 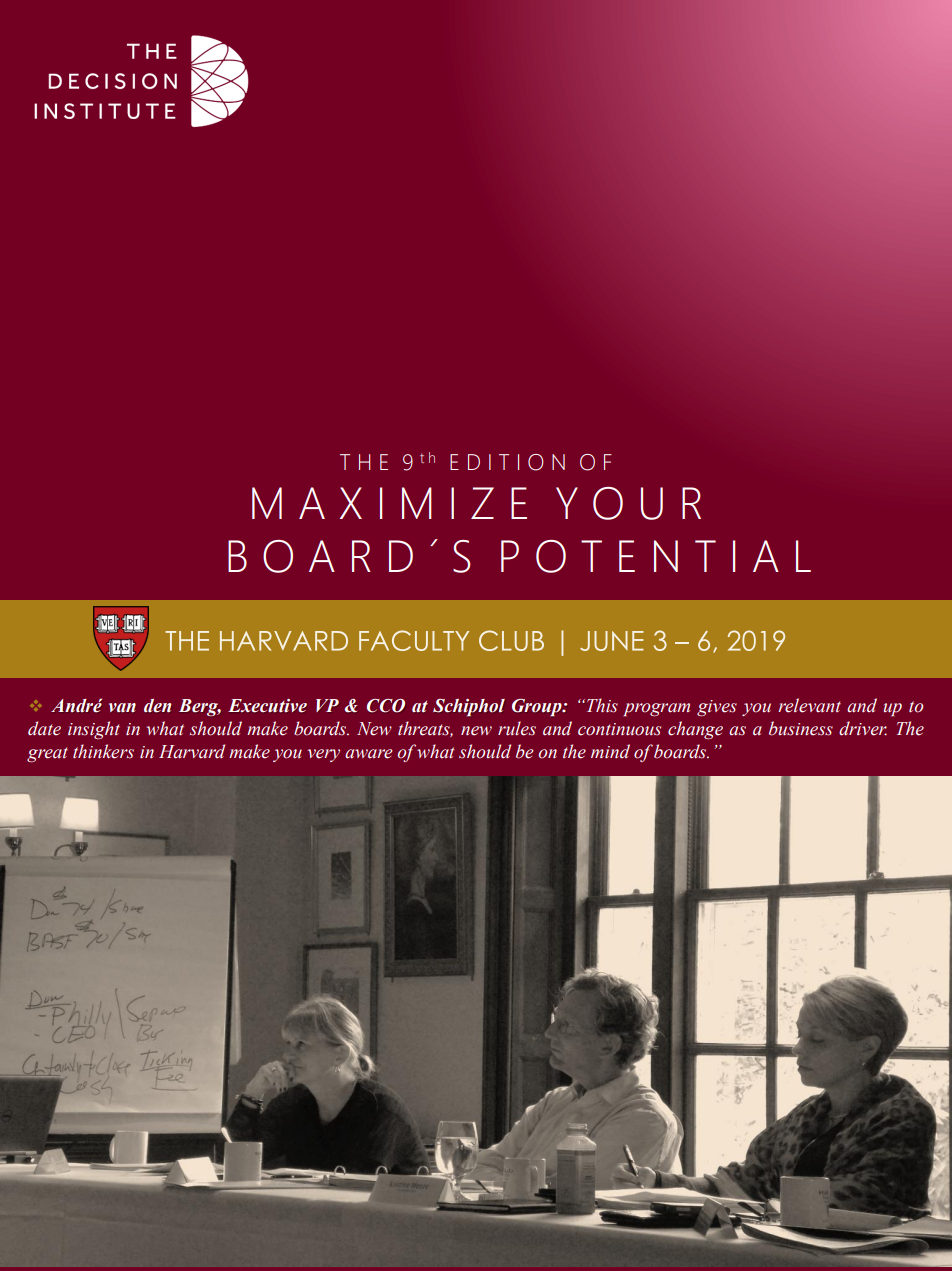 What do you see at coordinates (517, 728) in the document?
I see `rules` at bounding box center [517, 728].
